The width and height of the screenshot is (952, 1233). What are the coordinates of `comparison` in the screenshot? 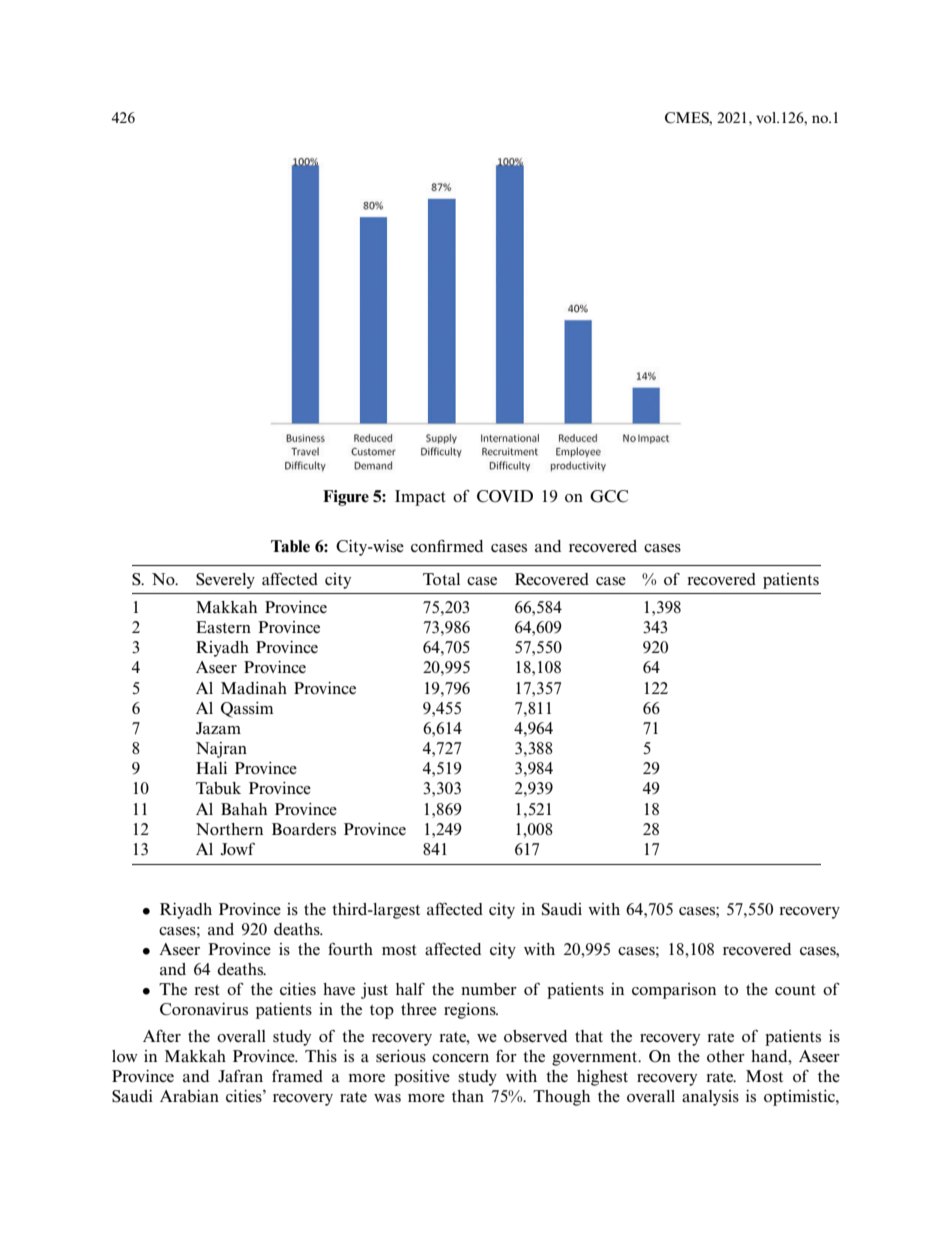 It's located at (674, 991).
